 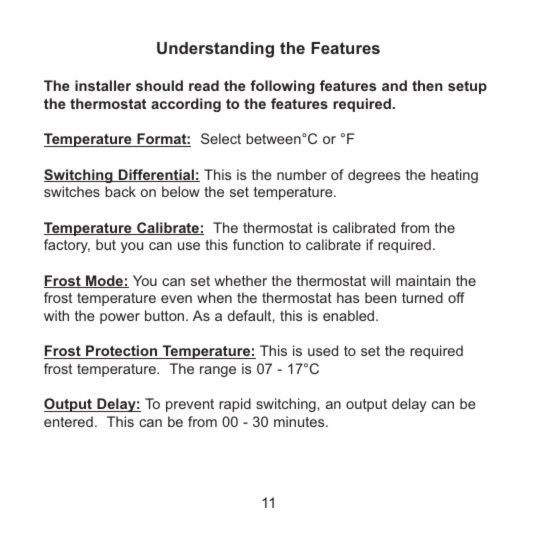 What do you see at coordinates (103, 85) in the document?
I see `installer` at bounding box center [103, 85].
